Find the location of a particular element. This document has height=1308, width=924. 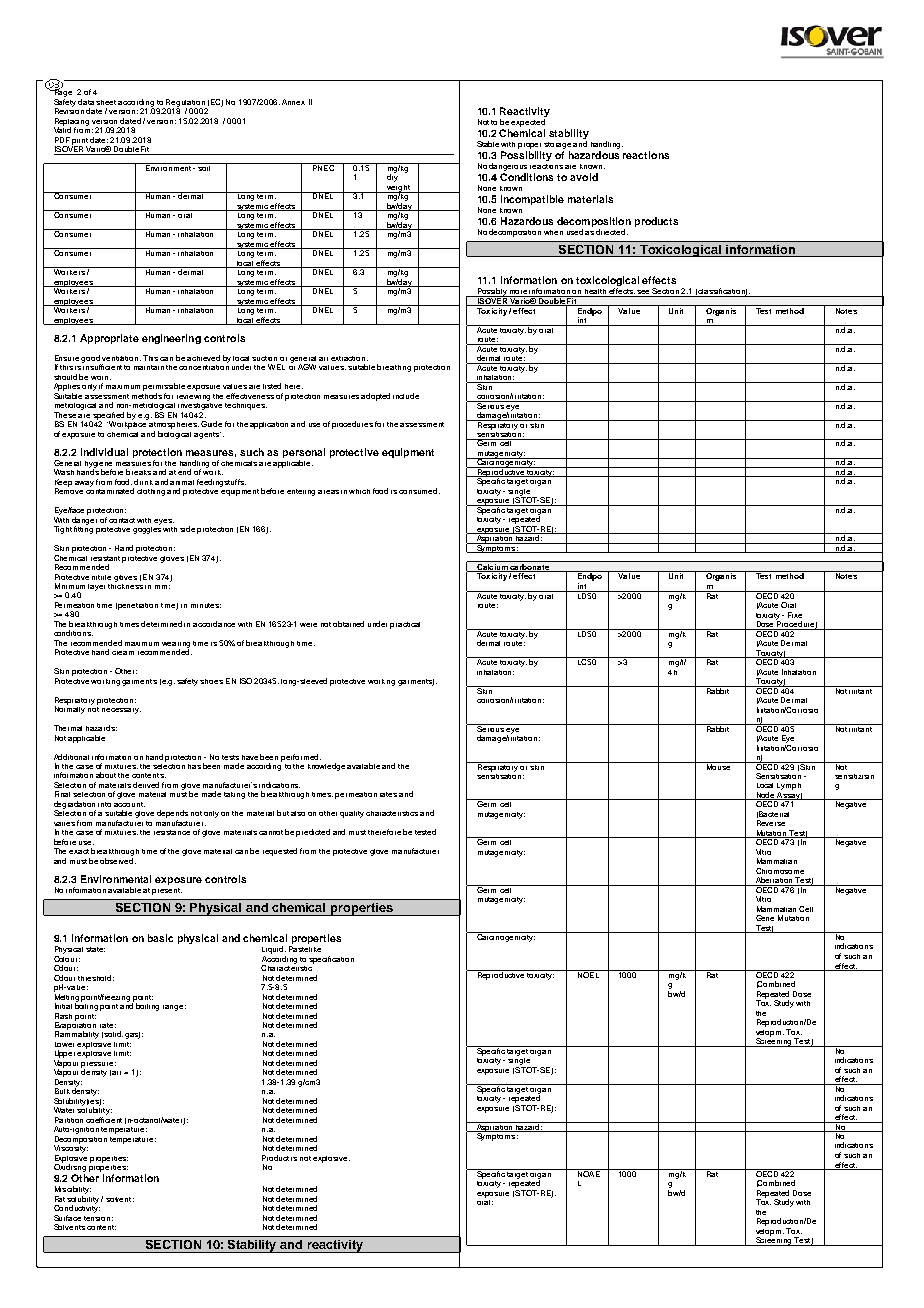

were is located at coordinates (308, 625).
